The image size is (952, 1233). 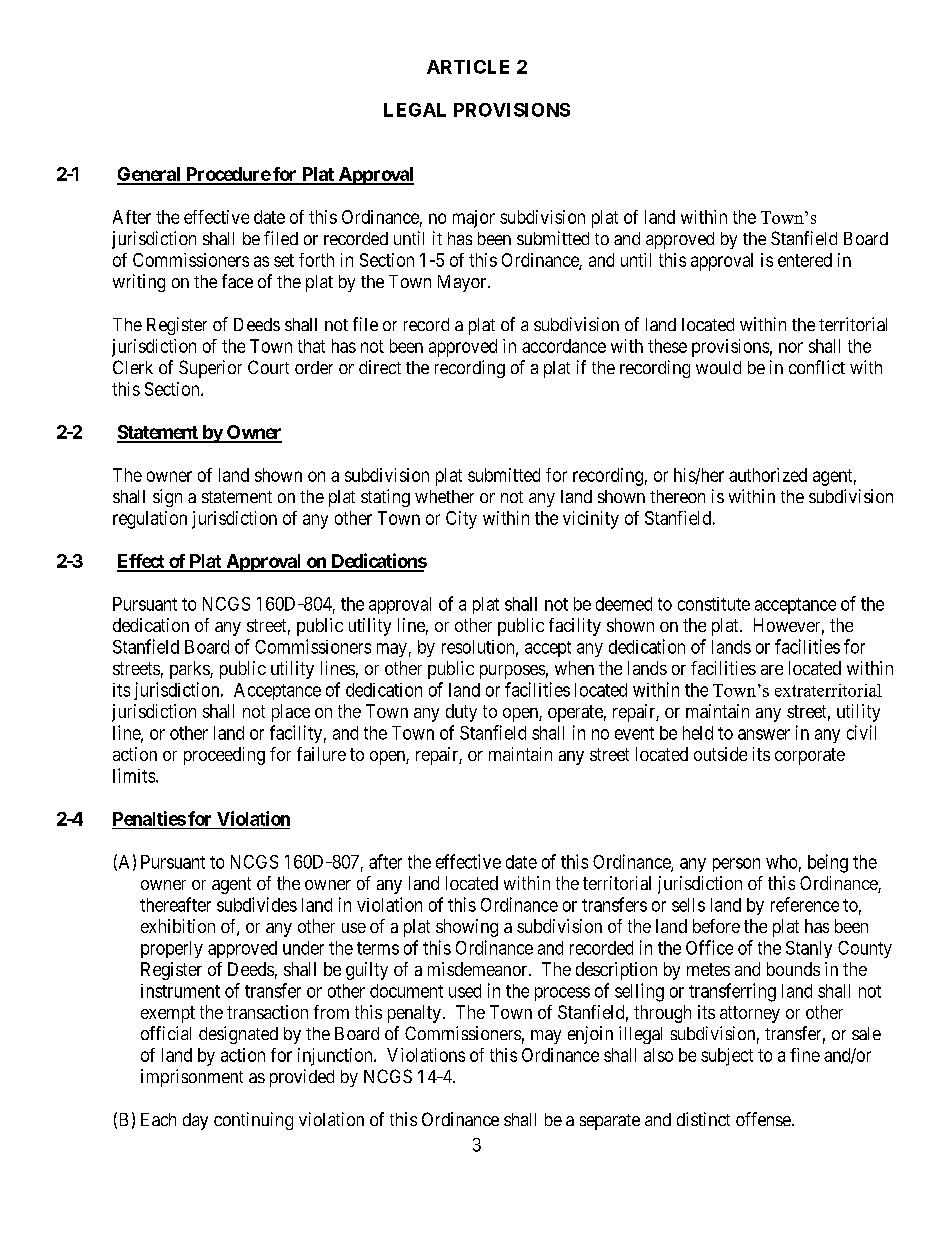 What do you see at coordinates (150, 175) in the page?
I see `General` at bounding box center [150, 175].
